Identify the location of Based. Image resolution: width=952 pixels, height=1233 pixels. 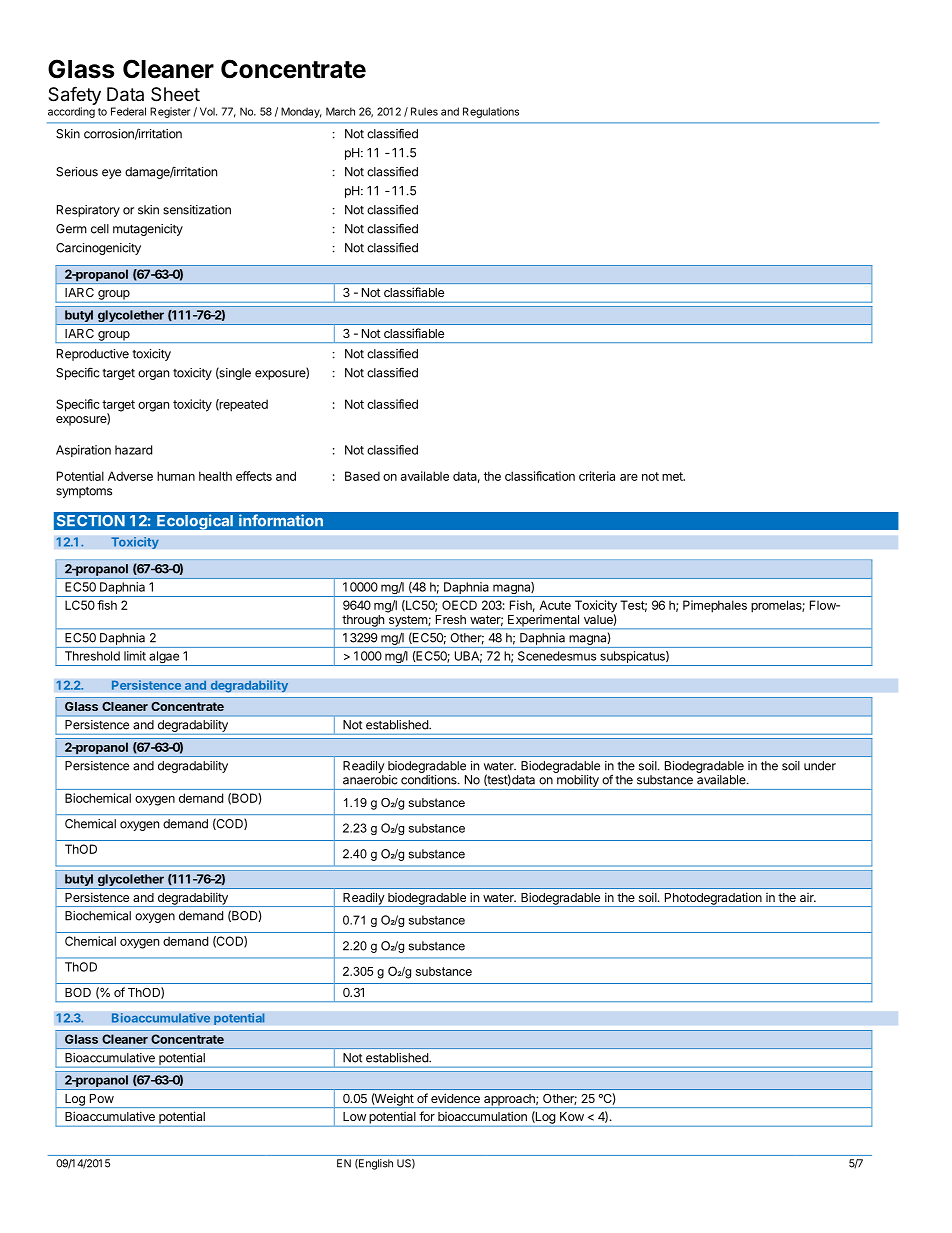
(362, 476).
